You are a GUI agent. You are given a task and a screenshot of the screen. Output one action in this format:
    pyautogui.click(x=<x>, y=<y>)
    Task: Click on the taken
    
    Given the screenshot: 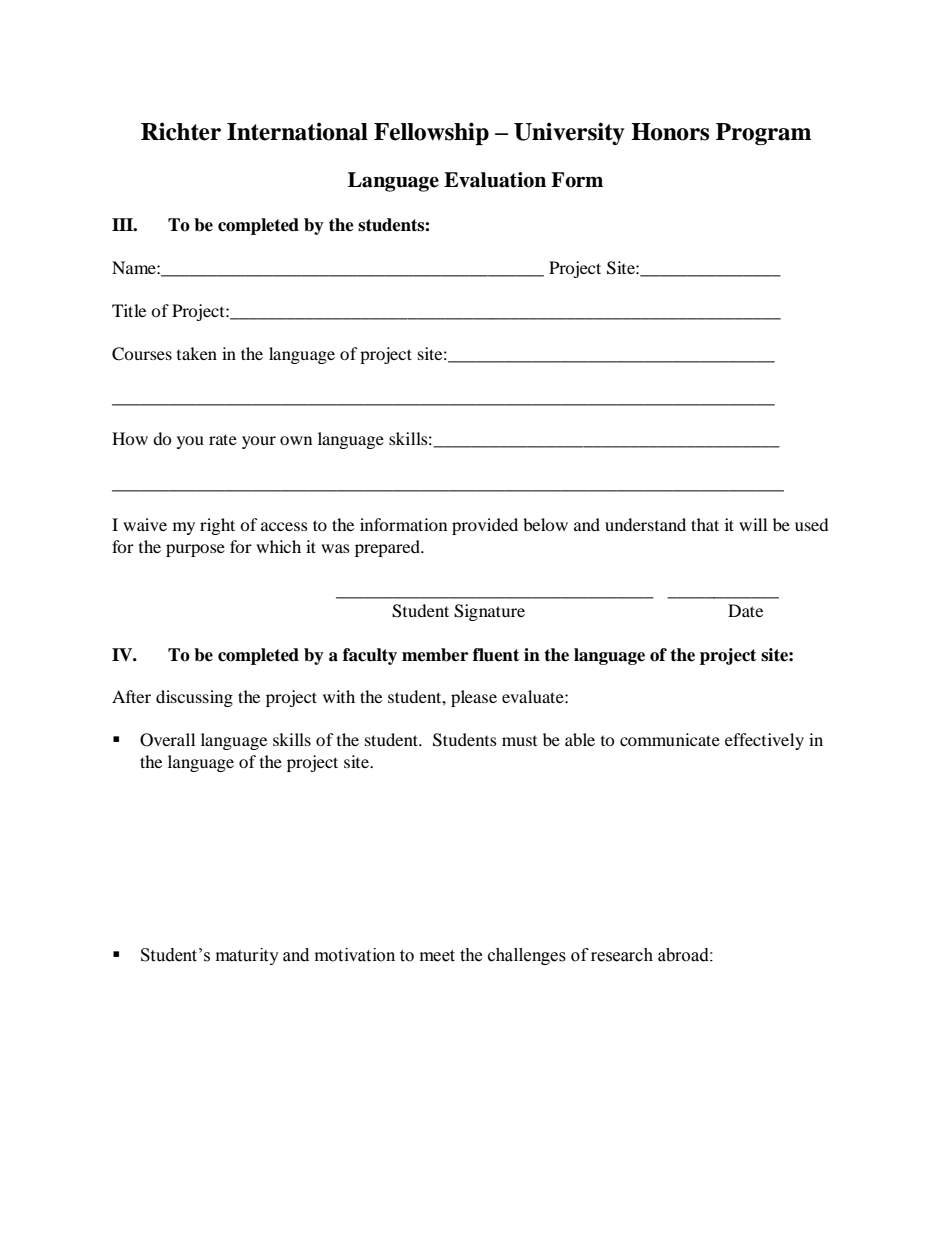 What is the action you would take?
    pyautogui.click(x=197, y=353)
